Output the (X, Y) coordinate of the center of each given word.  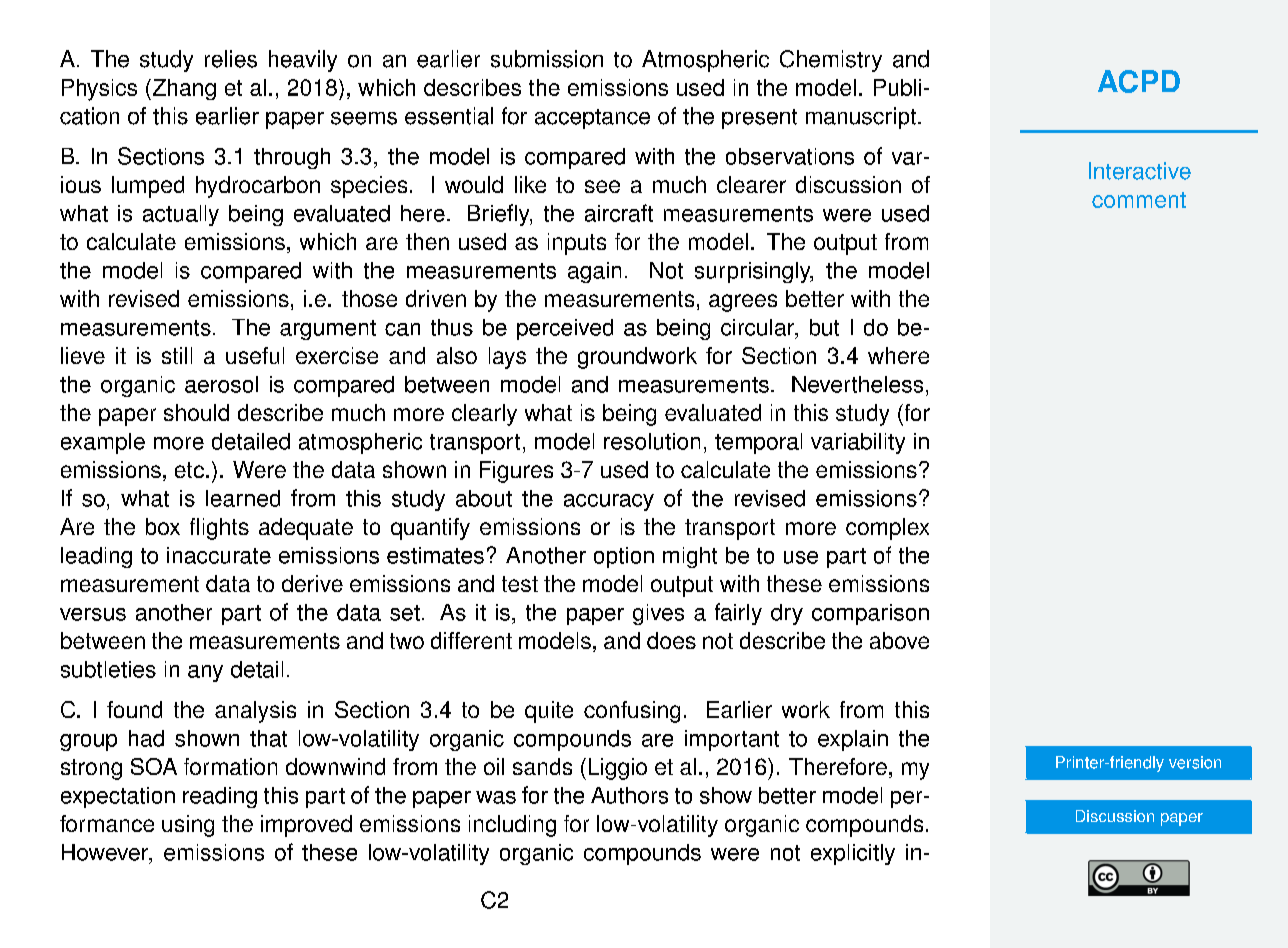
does (671, 640)
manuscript (861, 118)
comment (1139, 200)
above (899, 640)
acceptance (592, 119)
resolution (652, 441)
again (594, 272)
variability (858, 443)
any (205, 673)
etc (189, 470)
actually (181, 215)
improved (306, 826)
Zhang (183, 89)
